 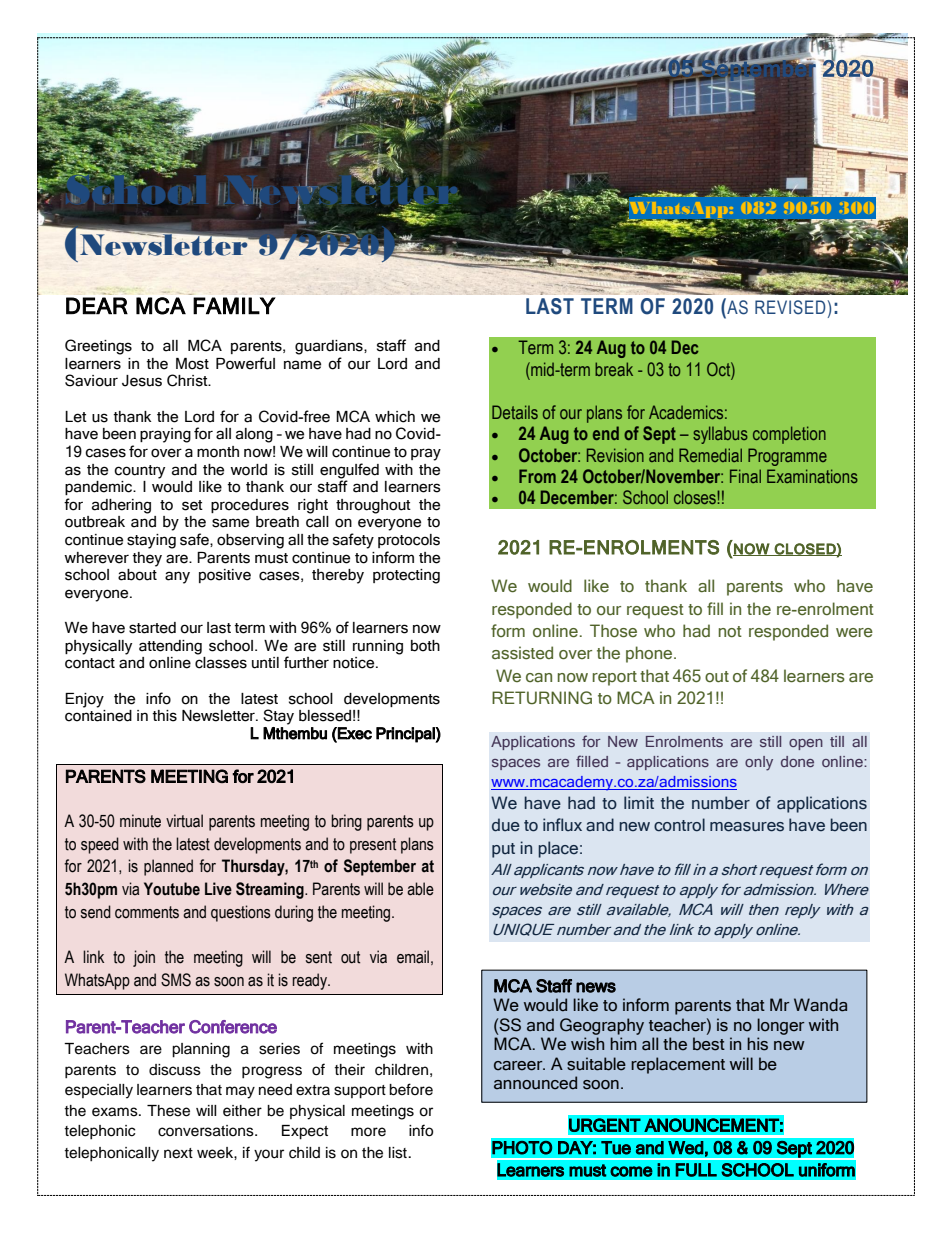 What do you see at coordinates (789, 435) in the image?
I see `completion` at bounding box center [789, 435].
